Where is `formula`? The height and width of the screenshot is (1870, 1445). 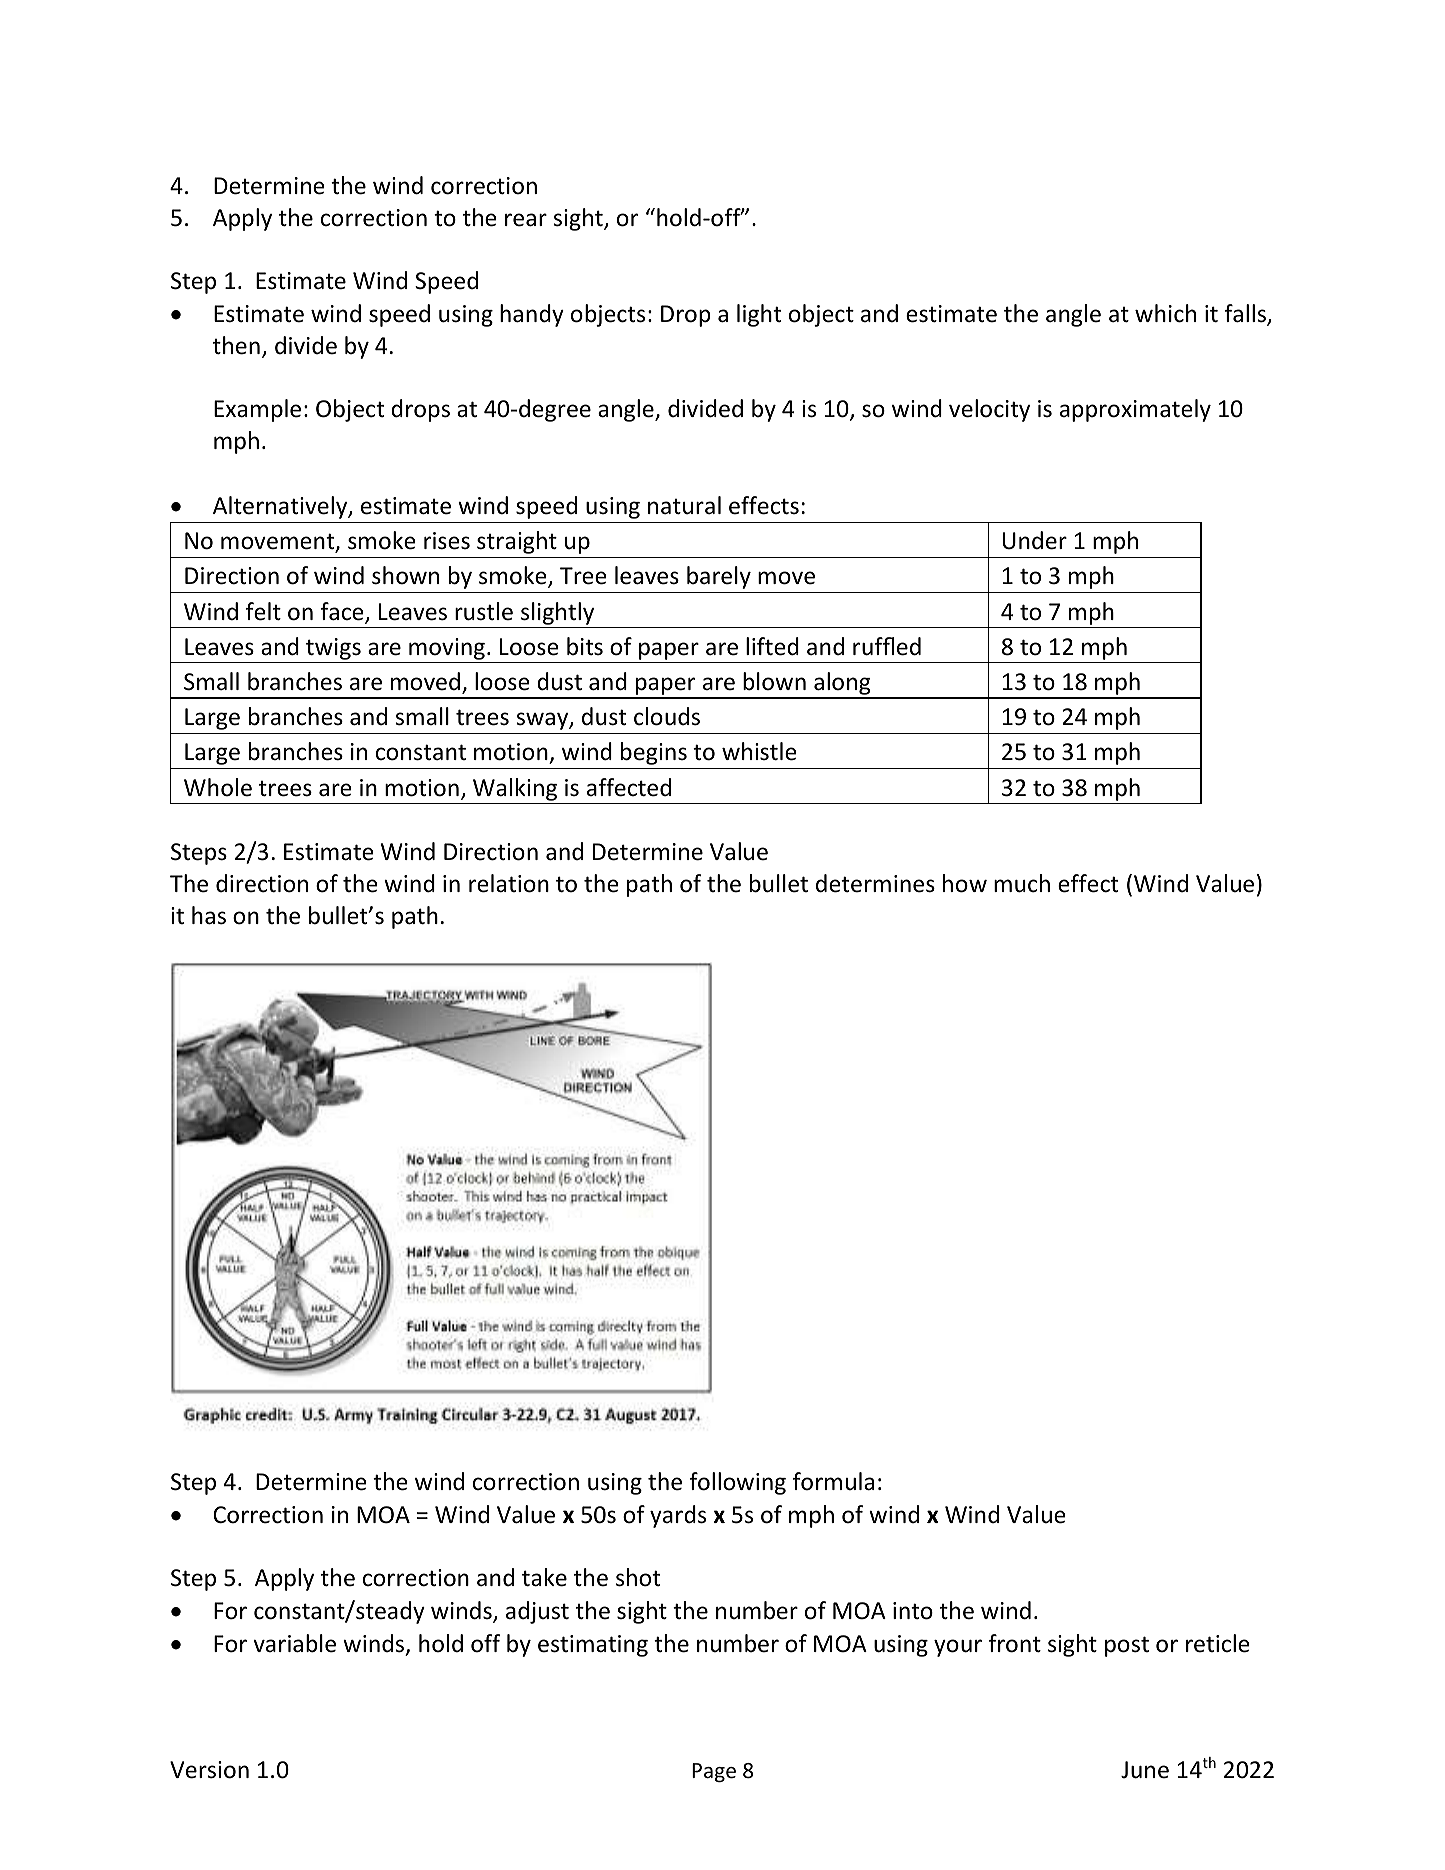 formula is located at coordinates (833, 1481).
